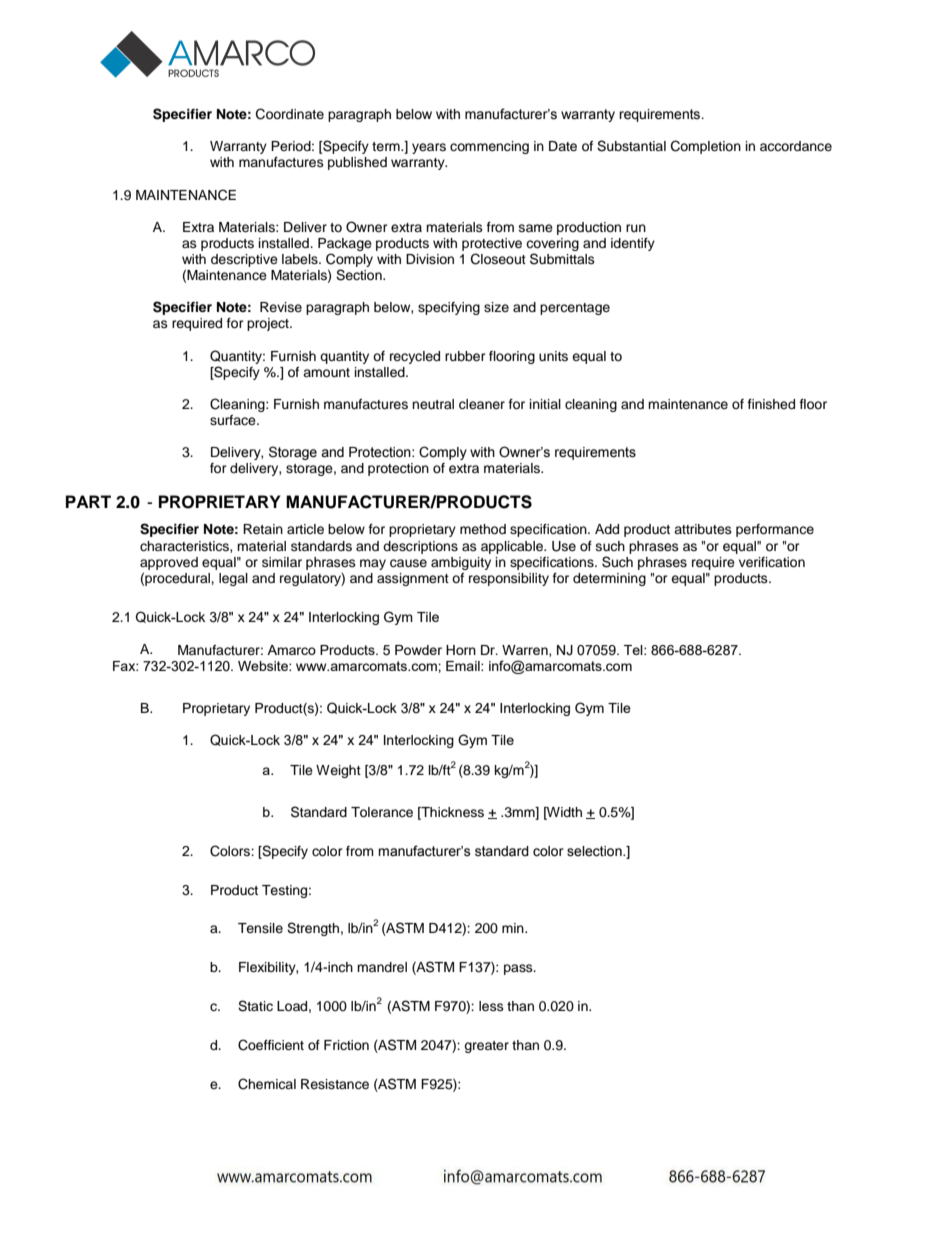 This page has height=1233, width=952. Describe the element at coordinates (706, 147) in the page. I see `Completion` at that location.
